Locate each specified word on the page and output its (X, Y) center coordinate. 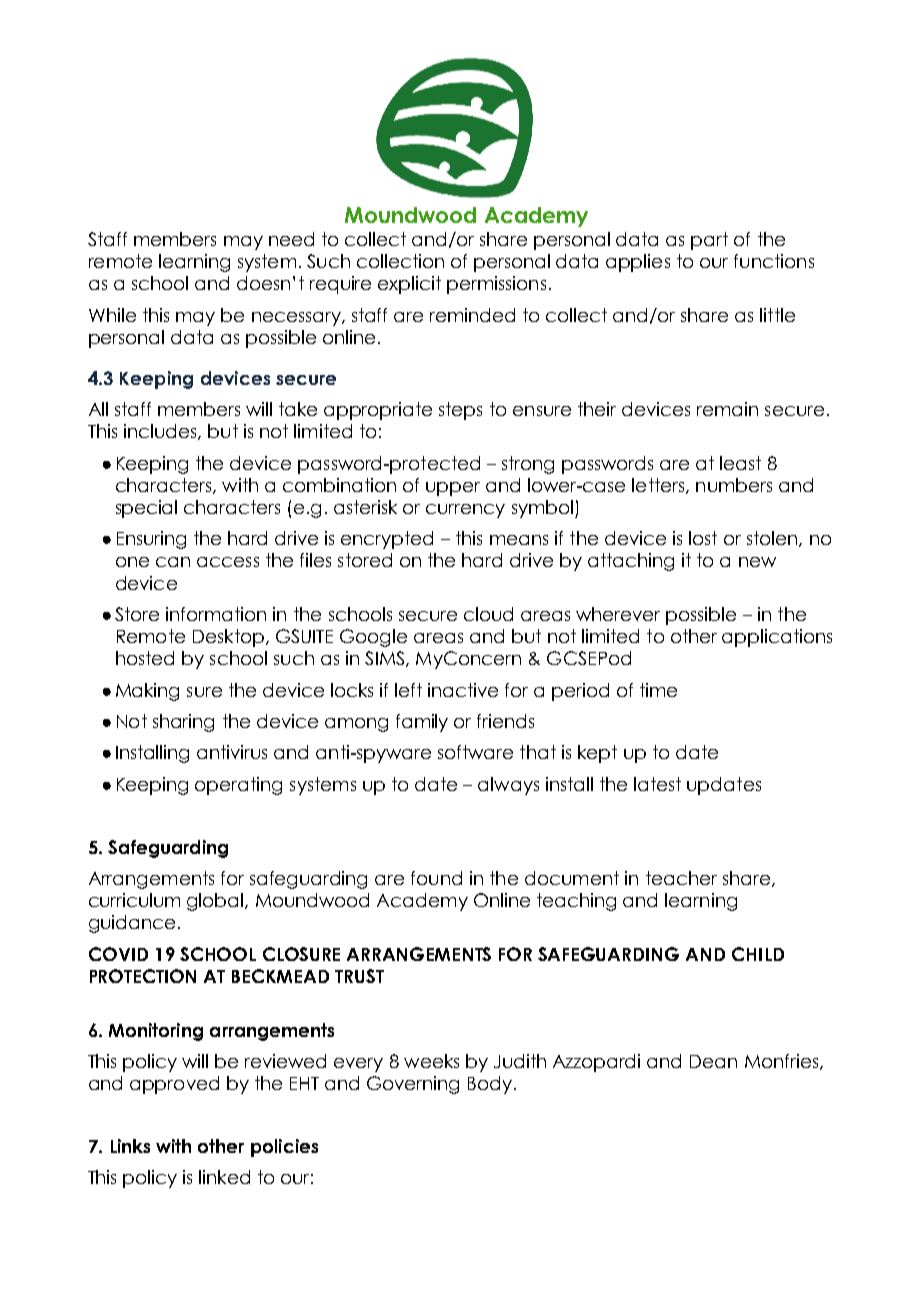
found (436, 878)
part (709, 241)
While (112, 315)
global (216, 902)
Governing (413, 1085)
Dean (713, 1061)
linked (224, 1177)
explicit (409, 285)
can (173, 562)
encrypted (387, 540)
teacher (681, 878)
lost (703, 538)
